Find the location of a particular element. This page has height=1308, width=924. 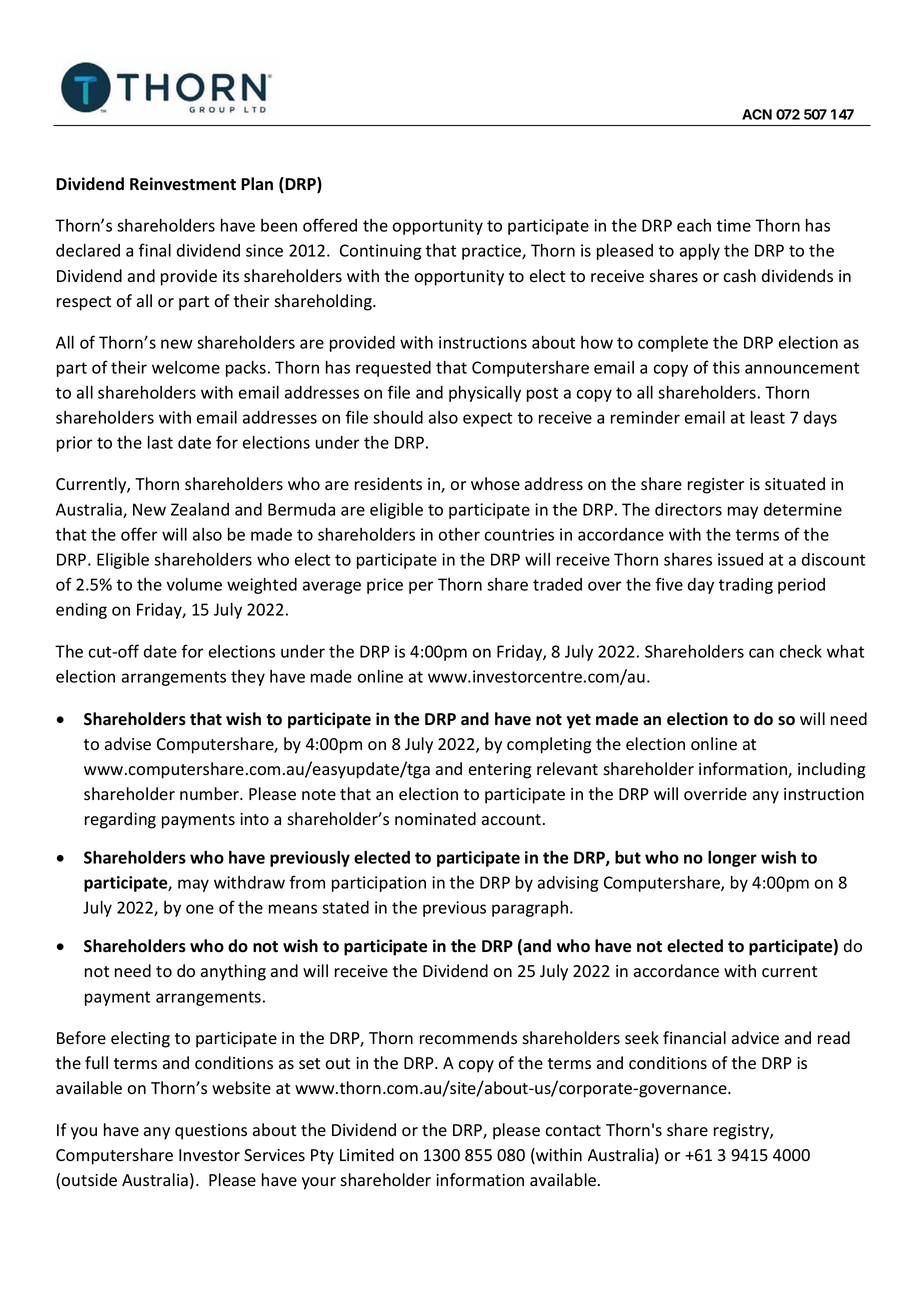

entering is located at coordinates (500, 771).
